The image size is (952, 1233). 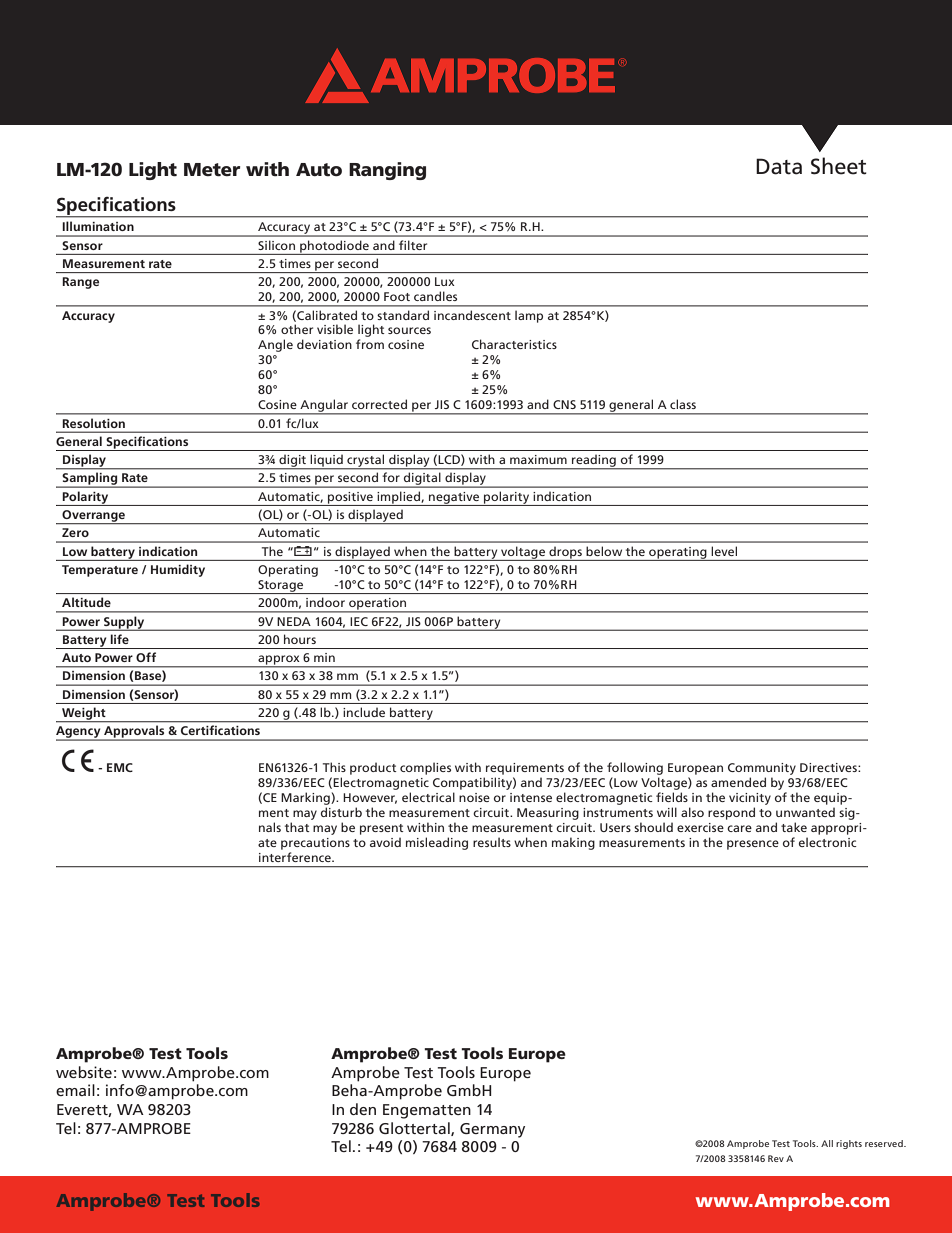 I want to click on Ranging, so click(x=387, y=171).
